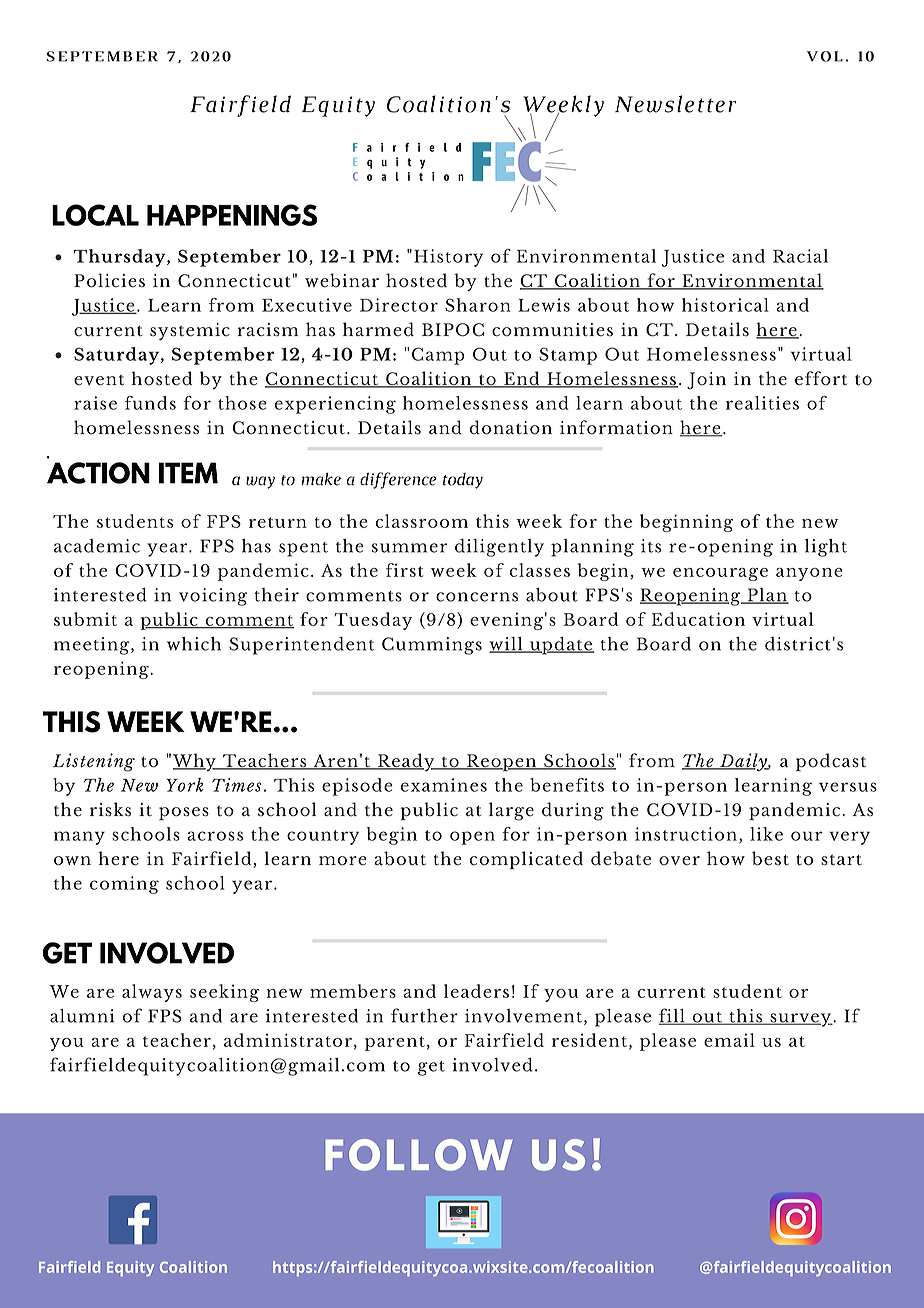 This image has width=924, height=1308. What do you see at coordinates (448, 258) in the image?
I see `History` at bounding box center [448, 258].
